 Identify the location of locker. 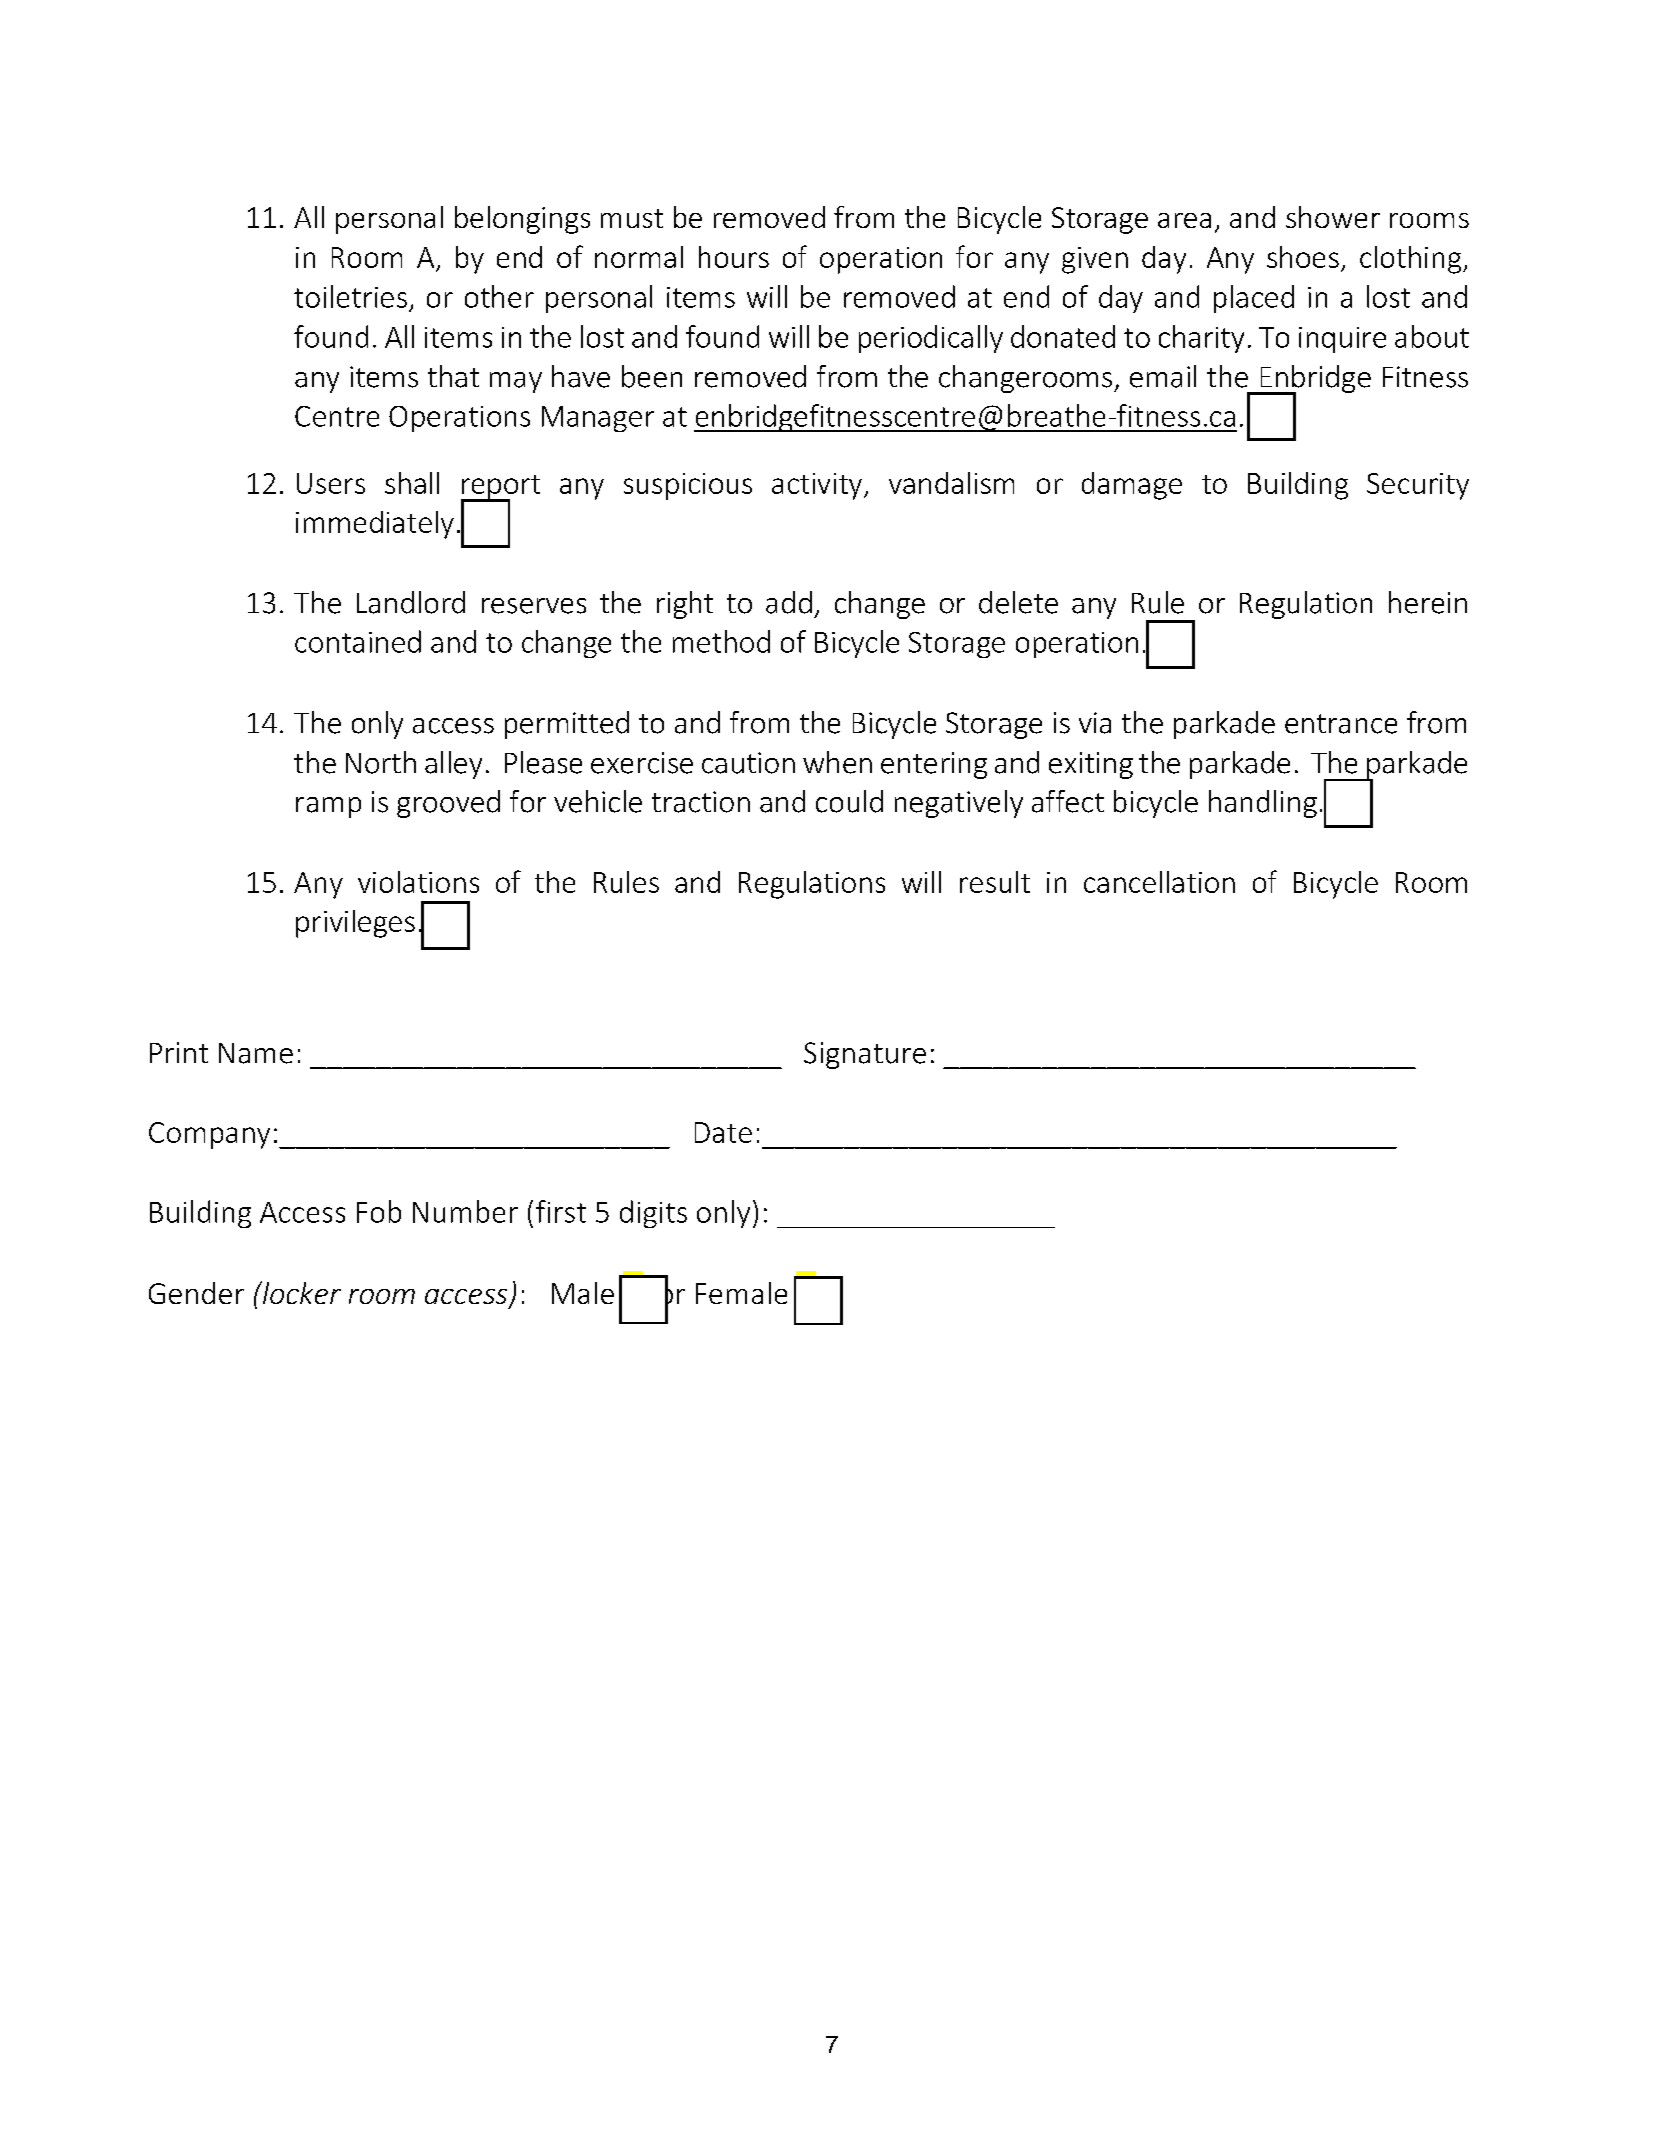
(301, 1292).
